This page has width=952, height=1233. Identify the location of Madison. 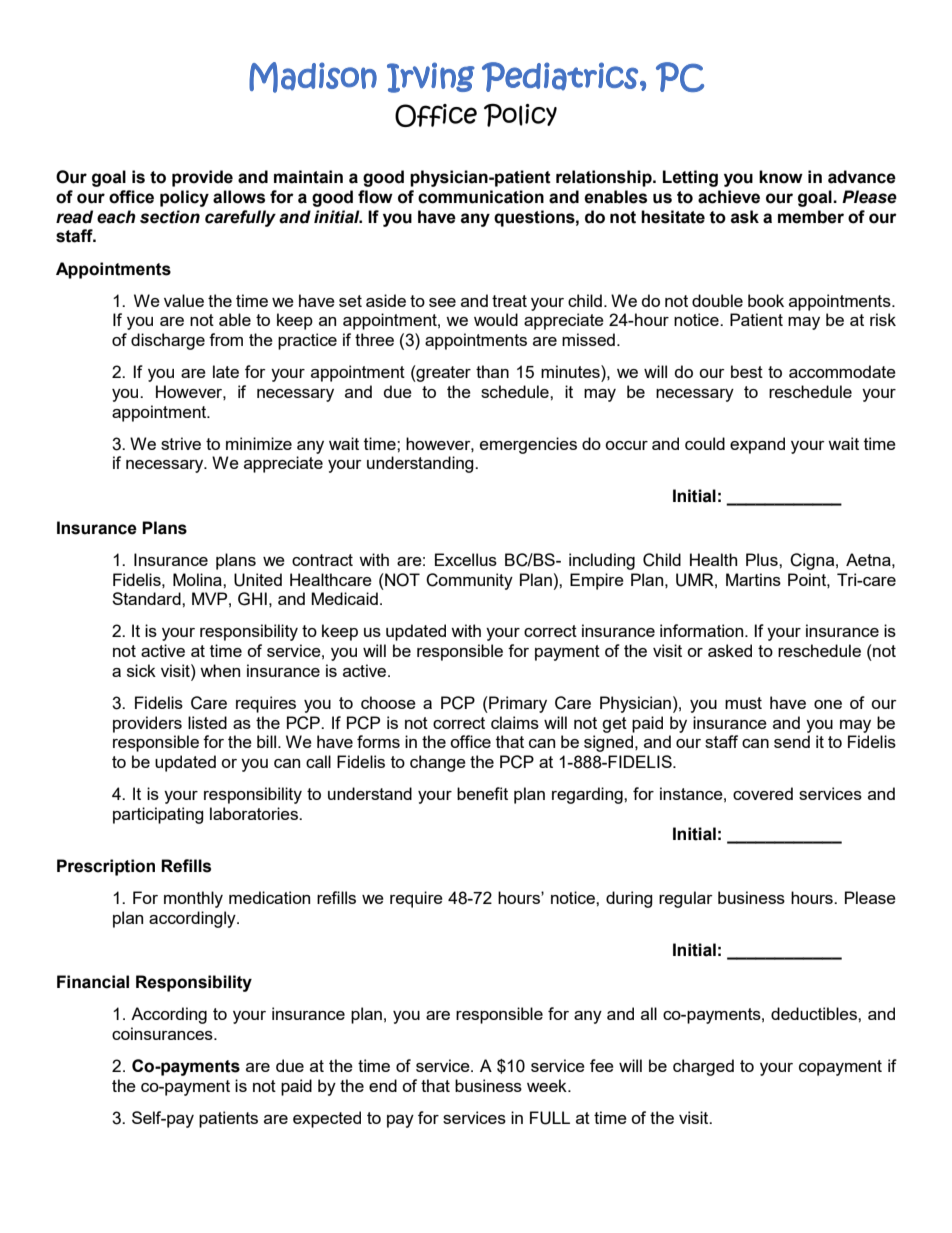
(313, 77).
